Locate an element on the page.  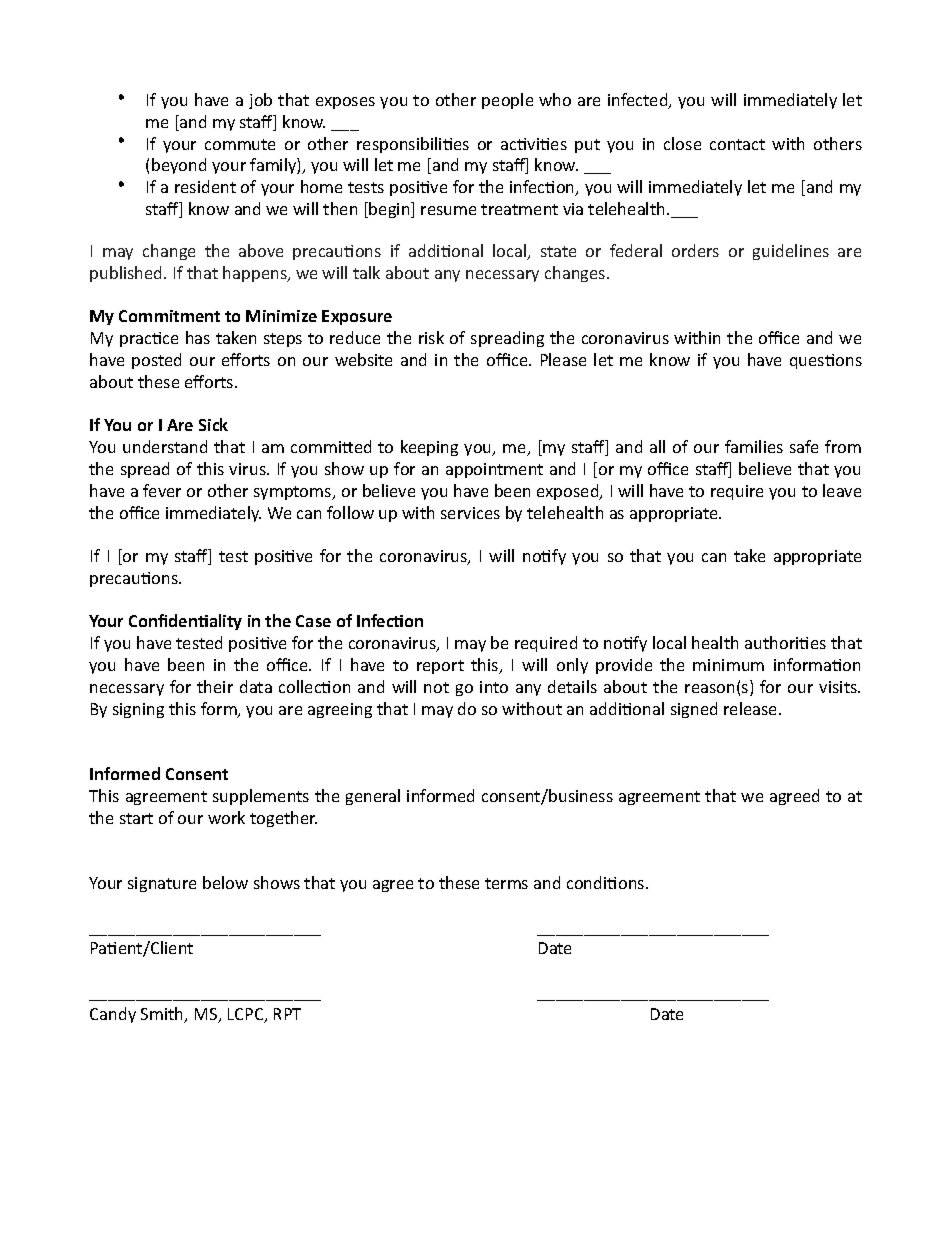
people is located at coordinates (507, 101).
